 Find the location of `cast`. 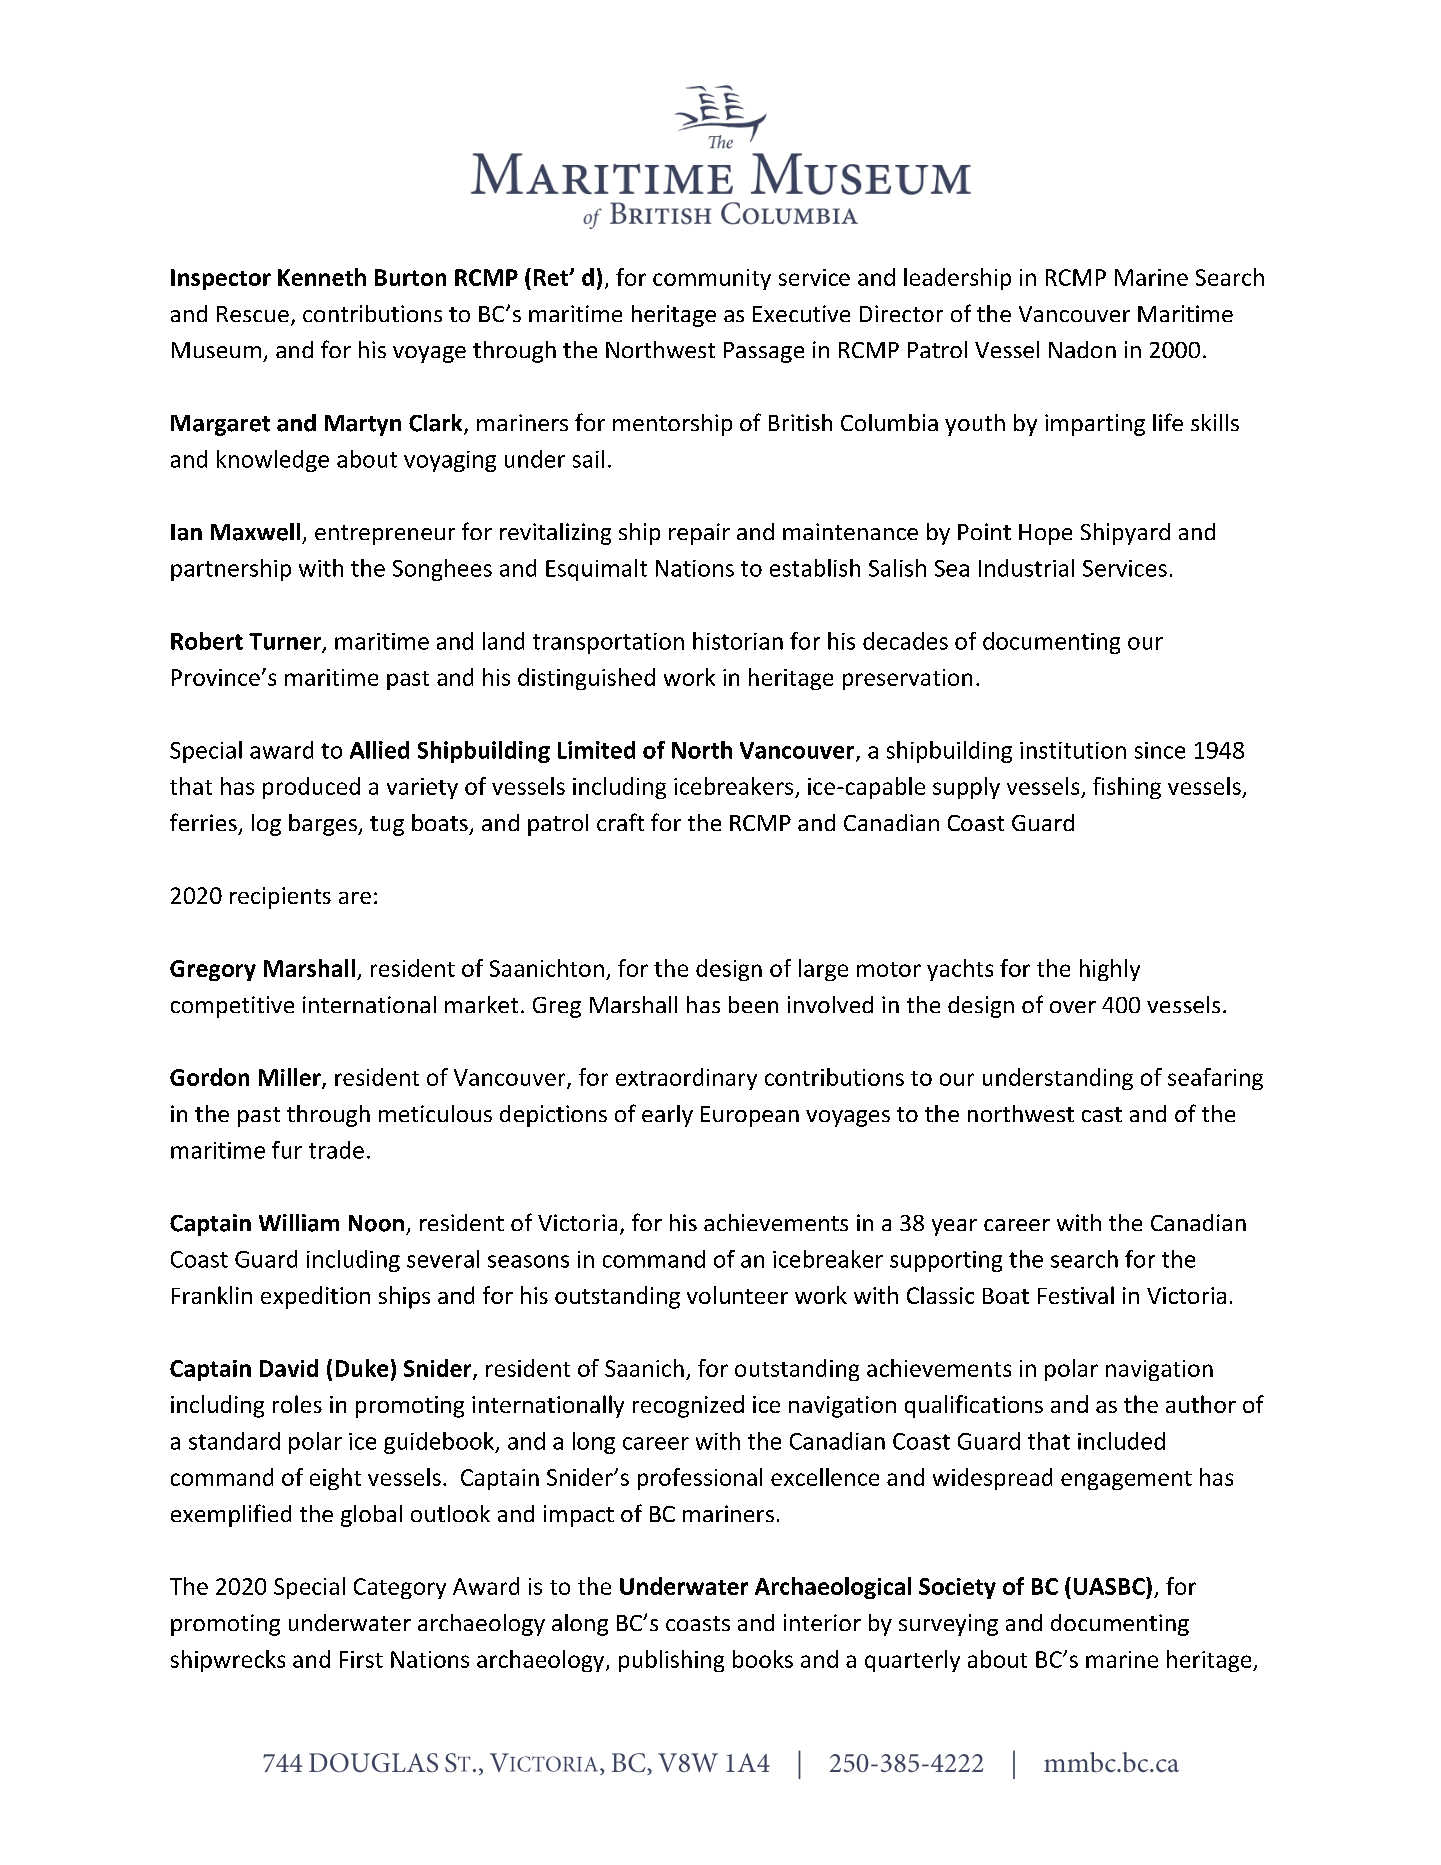

cast is located at coordinates (1102, 1114).
